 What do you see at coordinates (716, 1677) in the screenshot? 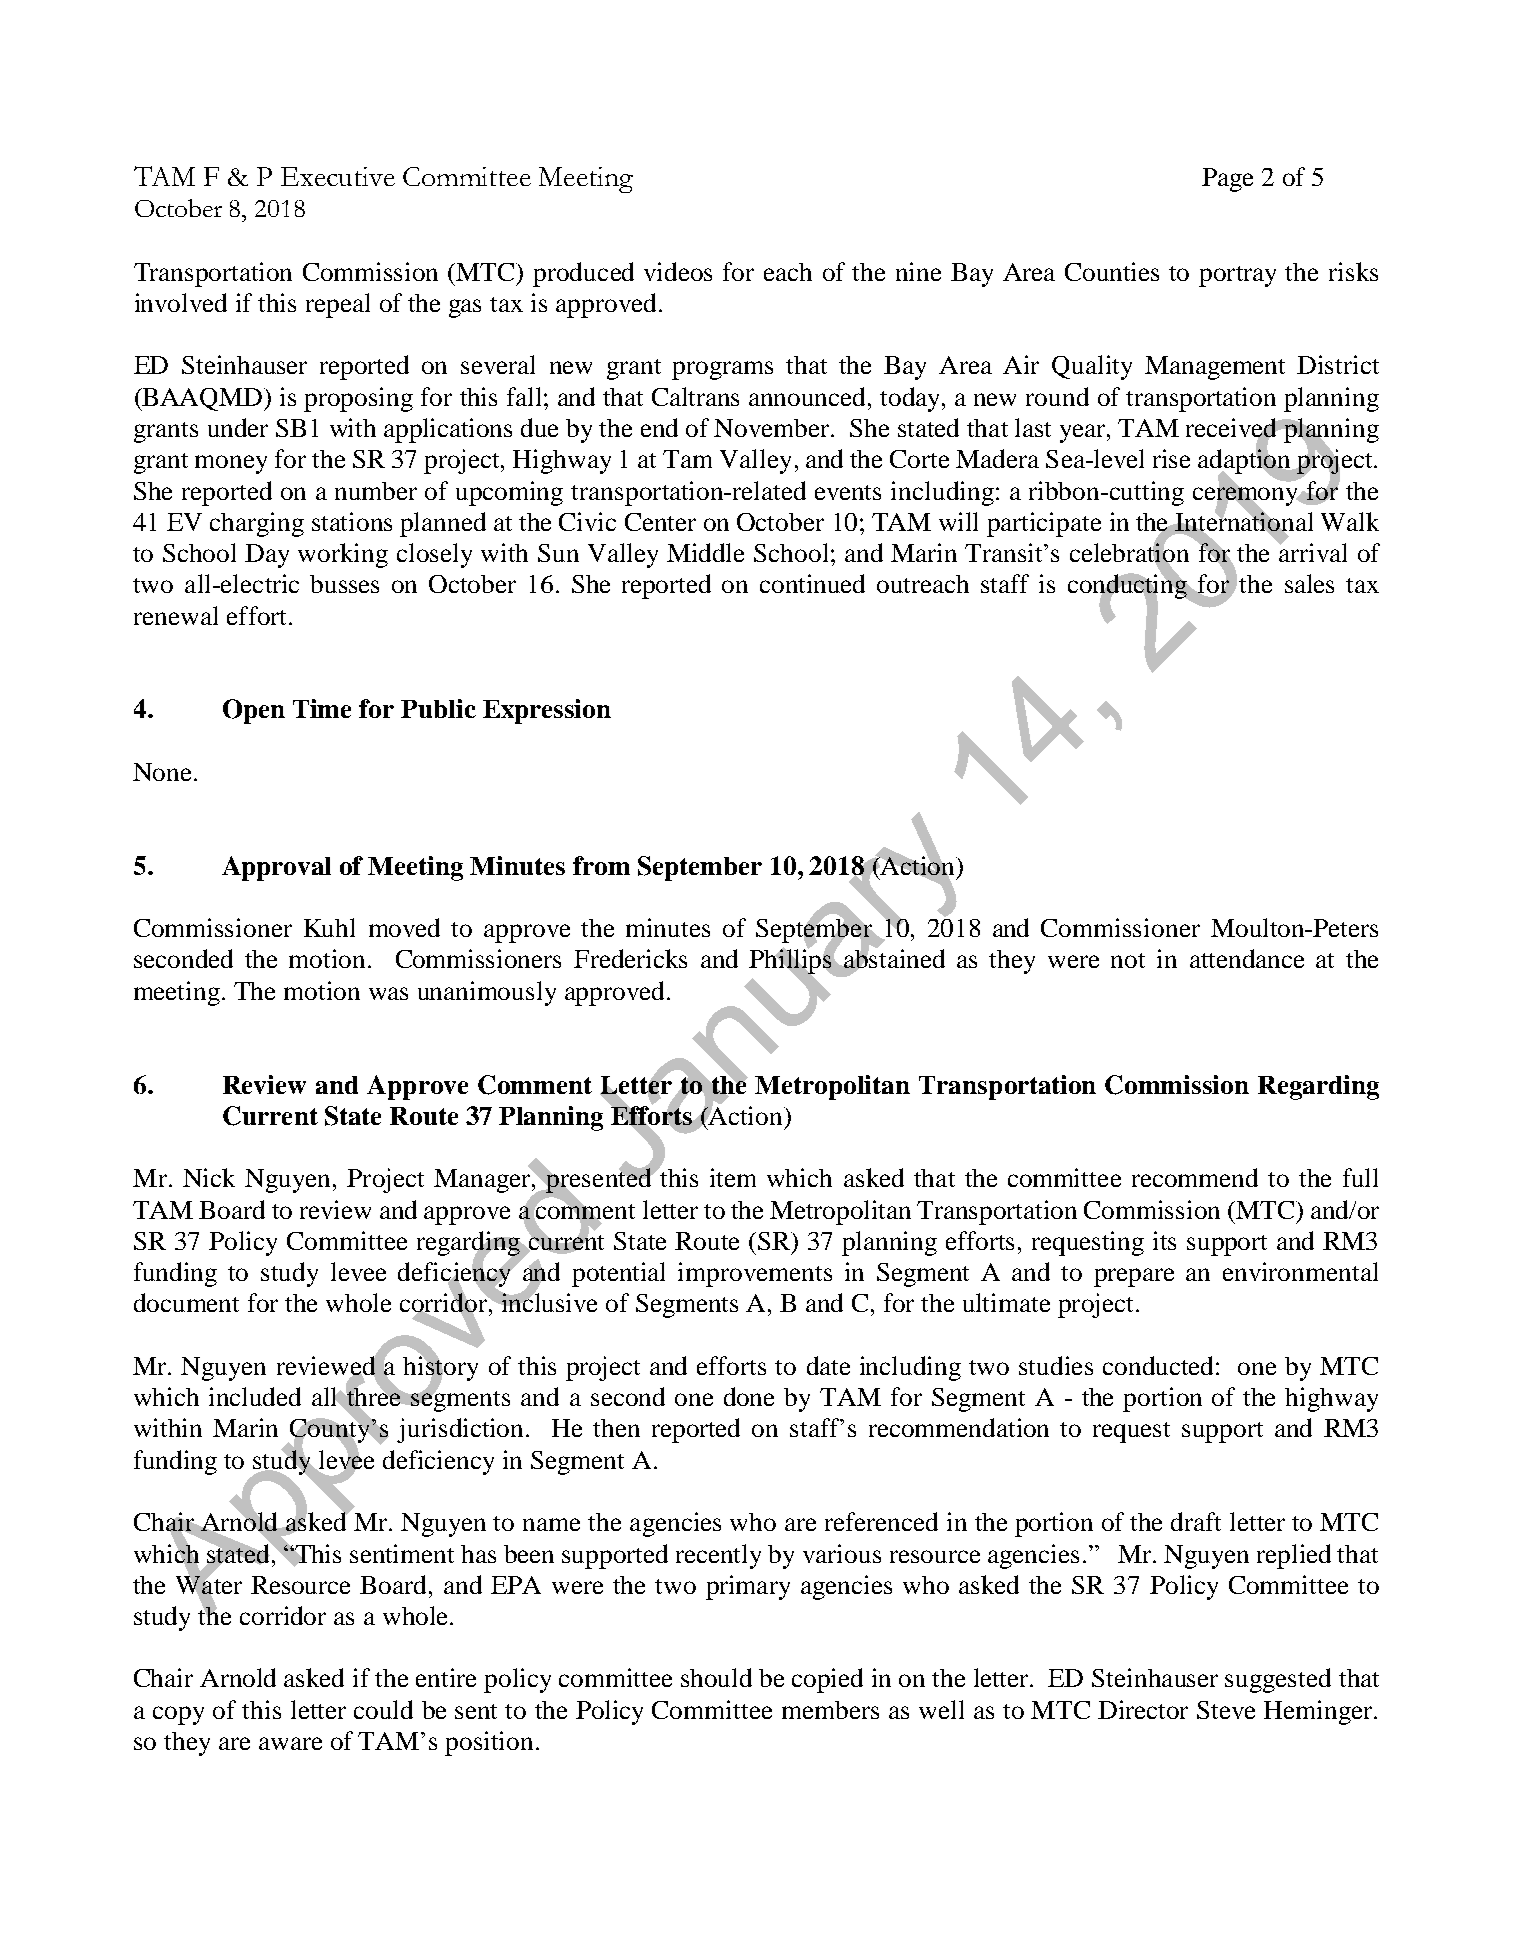
I see `should` at bounding box center [716, 1677].
